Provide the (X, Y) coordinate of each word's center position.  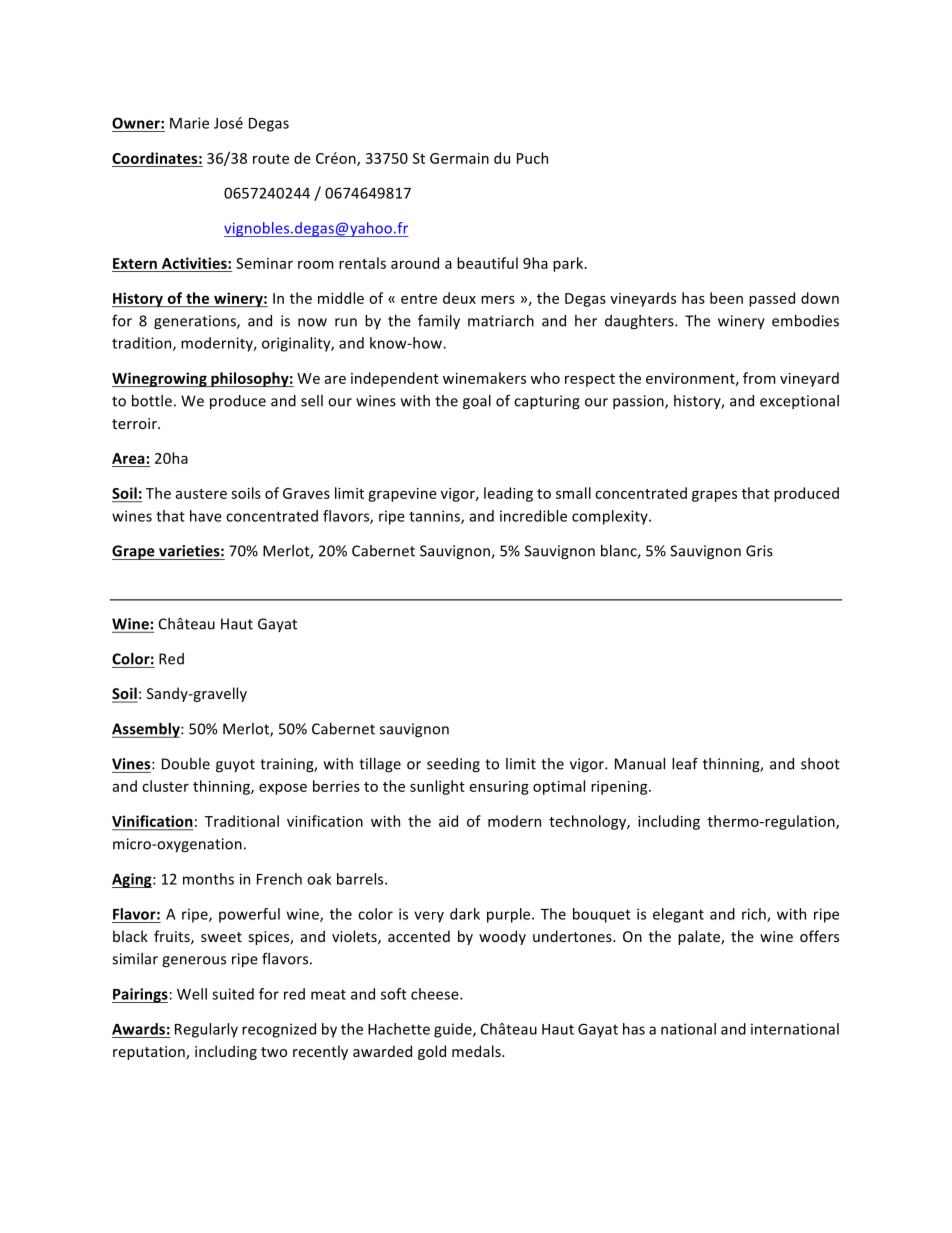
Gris (759, 551)
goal (477, 402)
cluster (165, 786)
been (726, 298)
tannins (435, 517)
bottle (152, 401)
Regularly (206, 1030)
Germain (459, 158)
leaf (685, 763)
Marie (189, 123)
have (206, 516)
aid (448, 821)
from (759, 378)
